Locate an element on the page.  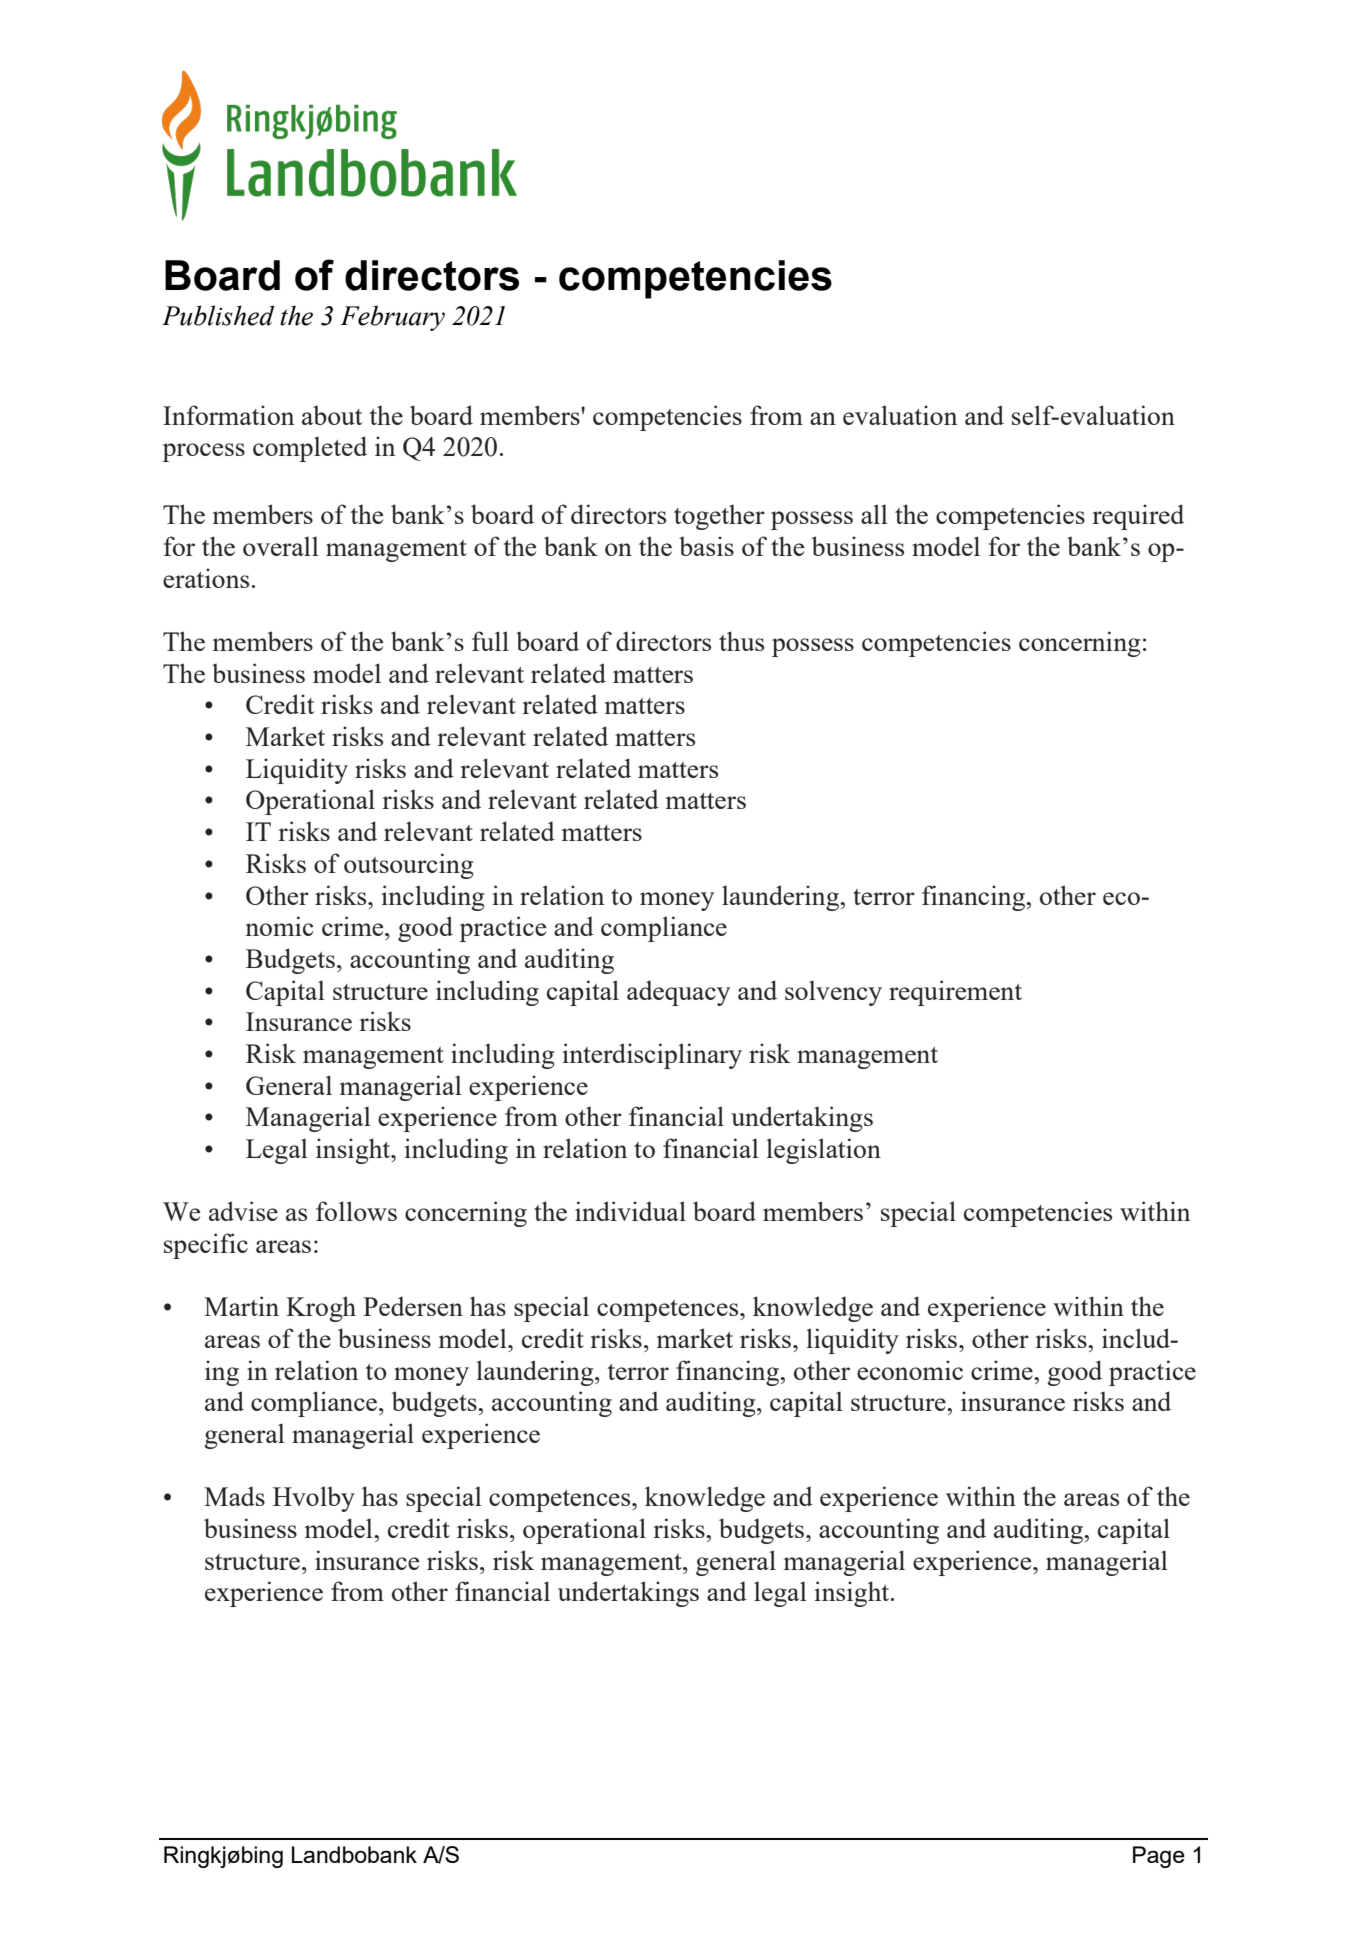
requirement is located at coordinates (955, 993).
